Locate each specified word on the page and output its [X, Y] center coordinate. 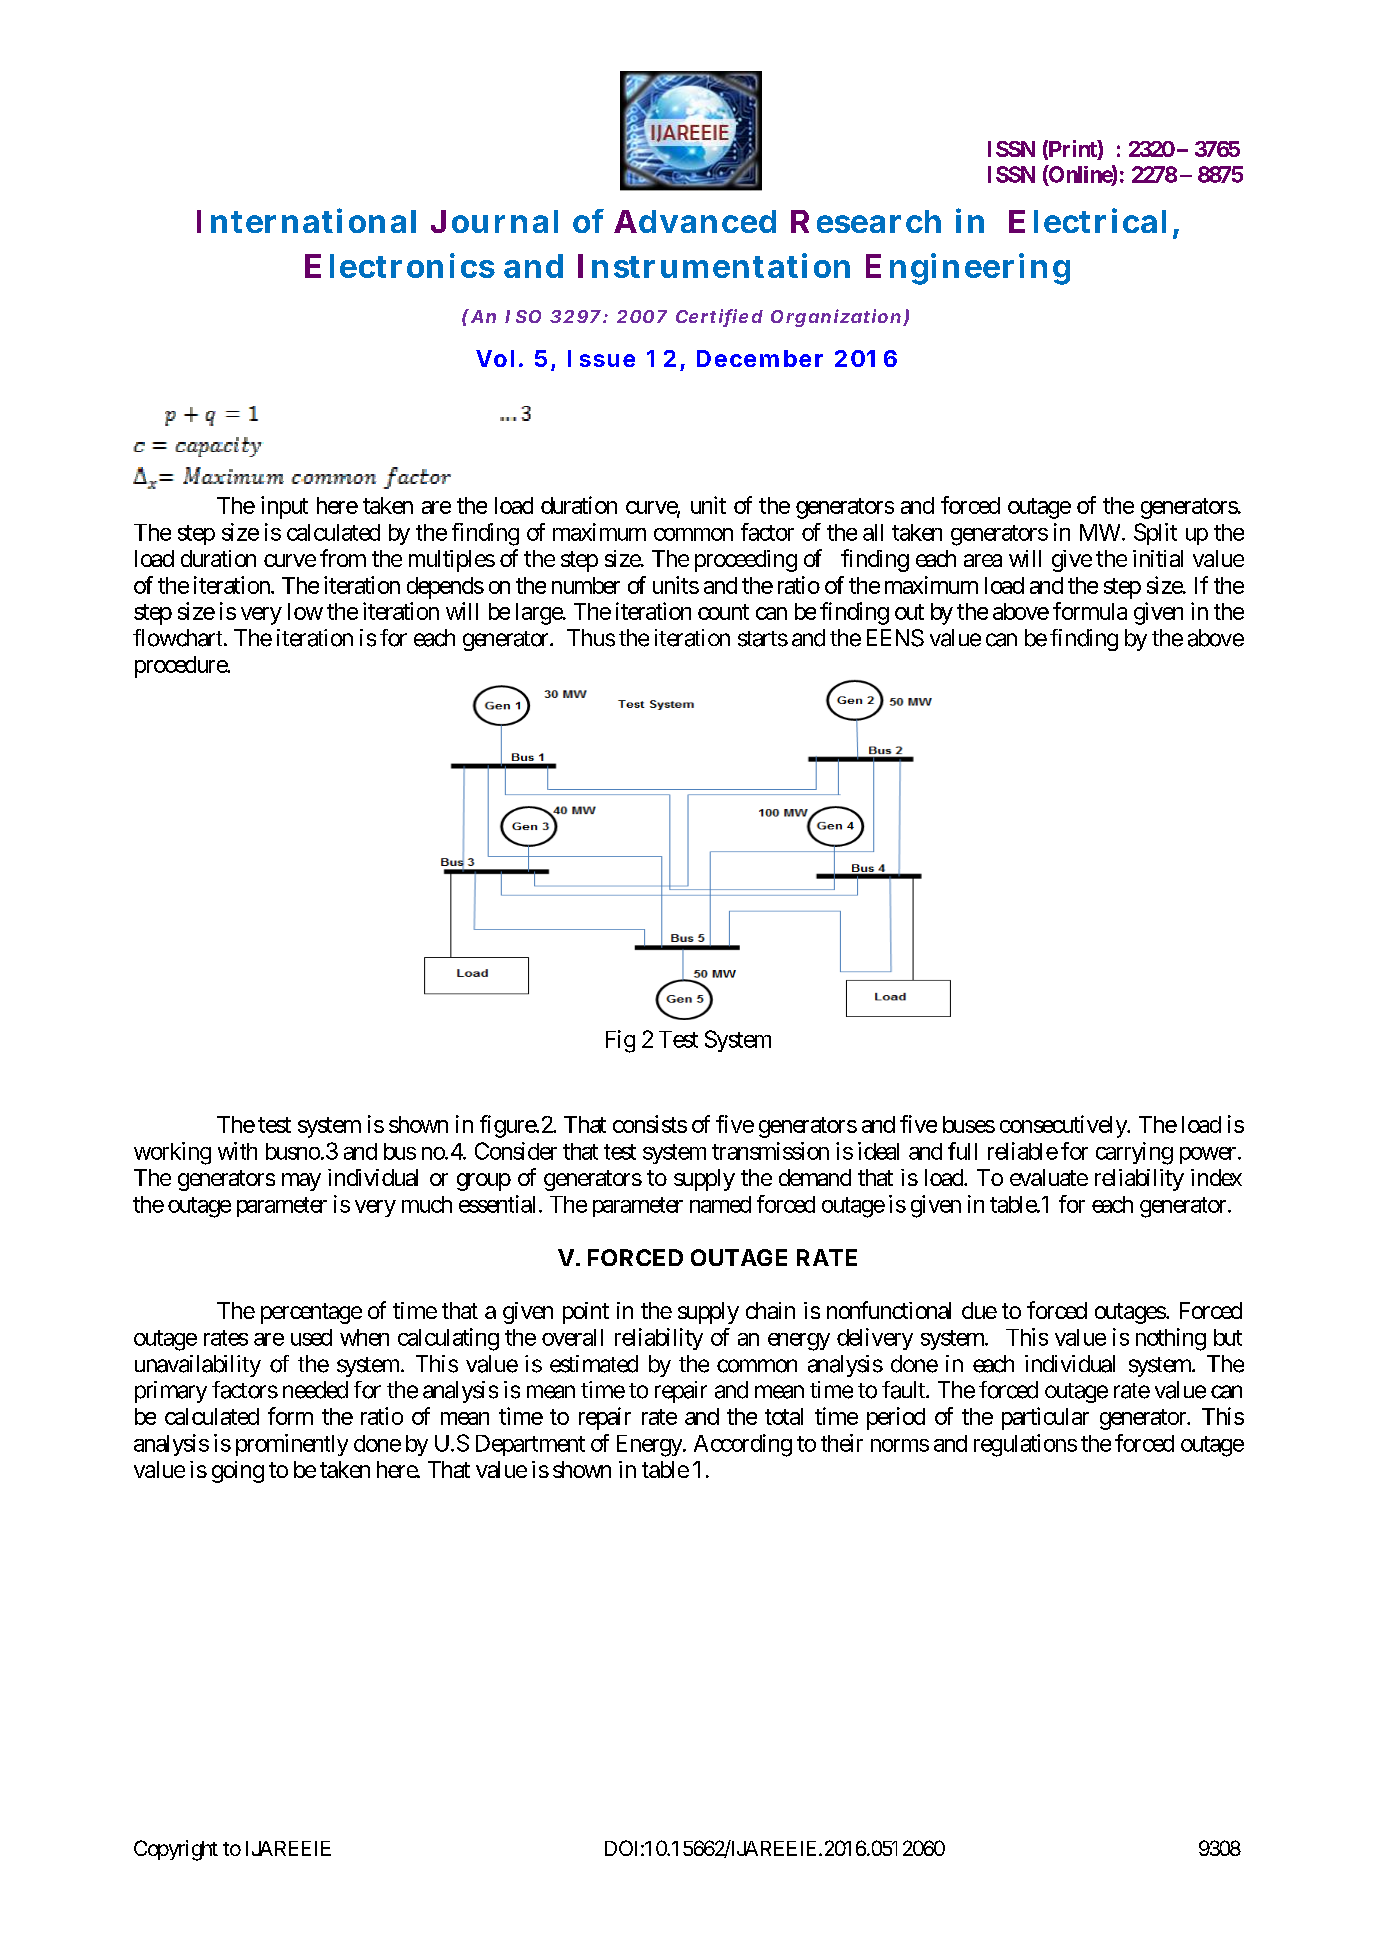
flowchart [179, 638]
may [301, 1182]
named [720, 1204]
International [306, 220]
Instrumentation [714, 265]
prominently [292, 1445]
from [343, 558]
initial [1158, 558]
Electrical [1087, 220]
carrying [1134, 1153]
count [723, 612]
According [743, 1445]
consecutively [1064, 1126]
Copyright [176, 1850]
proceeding [746, 561]
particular [1045, 1418]
